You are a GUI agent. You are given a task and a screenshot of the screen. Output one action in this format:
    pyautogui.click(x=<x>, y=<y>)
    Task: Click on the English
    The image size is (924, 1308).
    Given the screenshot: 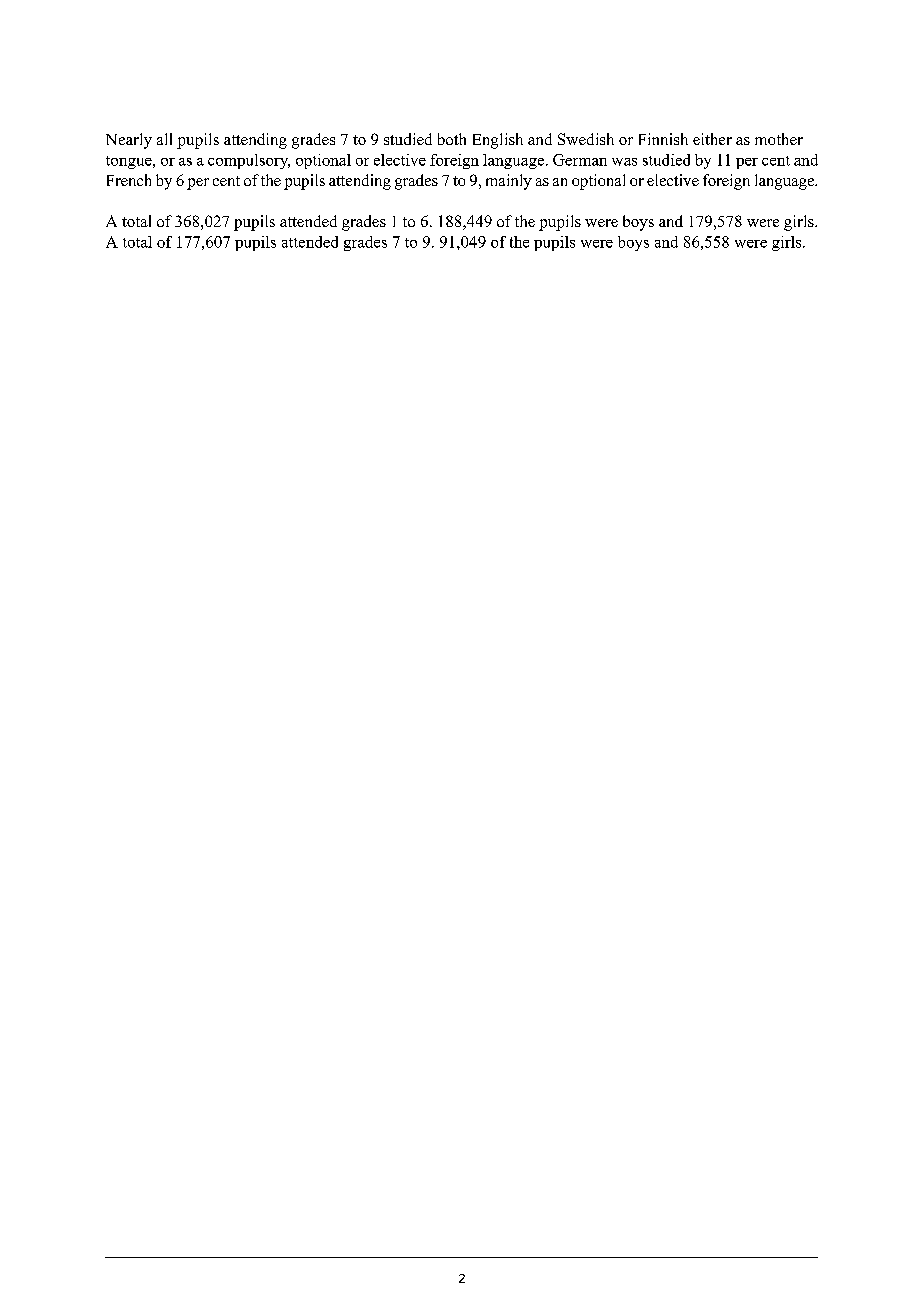 What is the action you would take?
    pyautogui.click(x=498, y=141)
